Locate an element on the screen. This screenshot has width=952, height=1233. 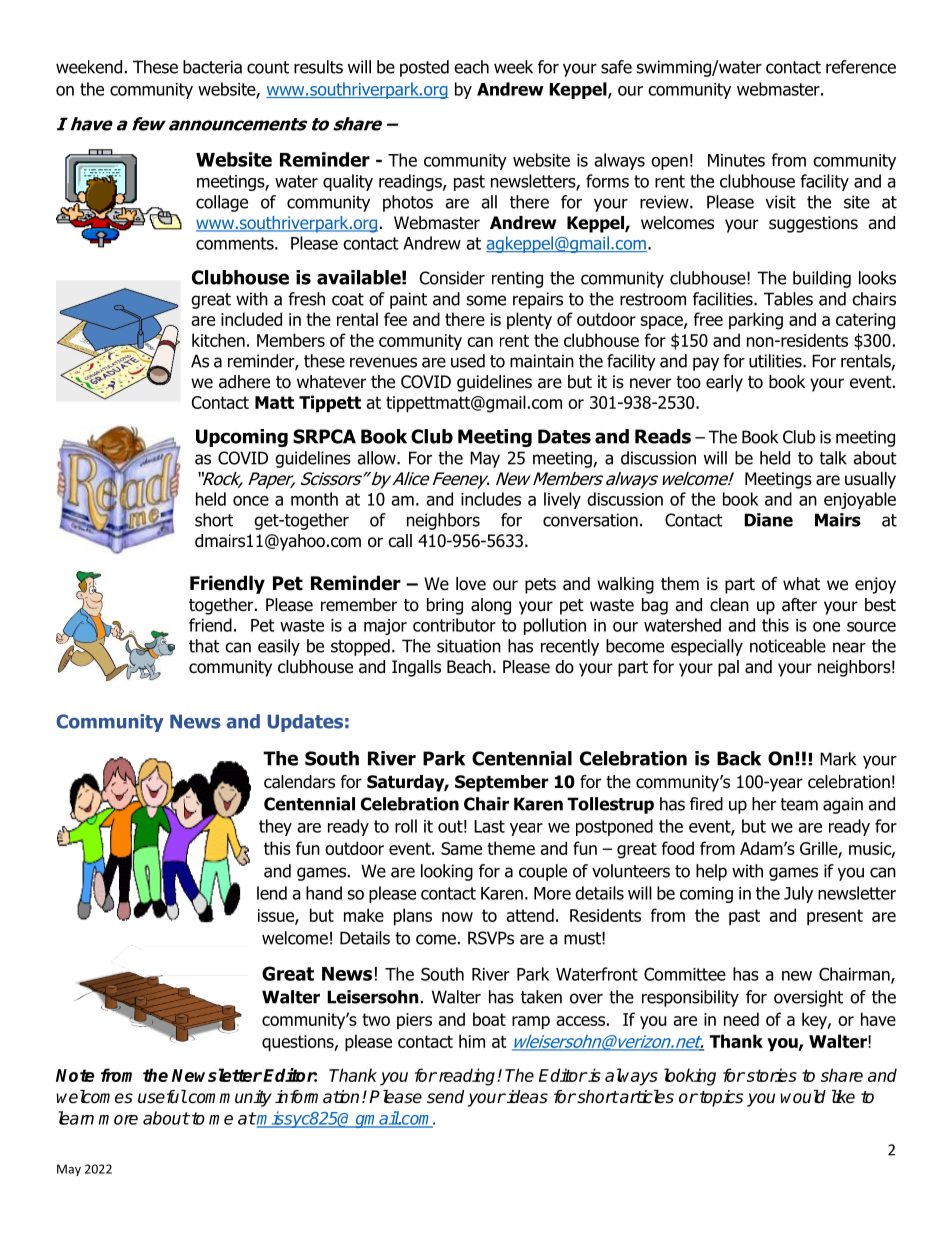
after is located at coordinates (799, 605).
